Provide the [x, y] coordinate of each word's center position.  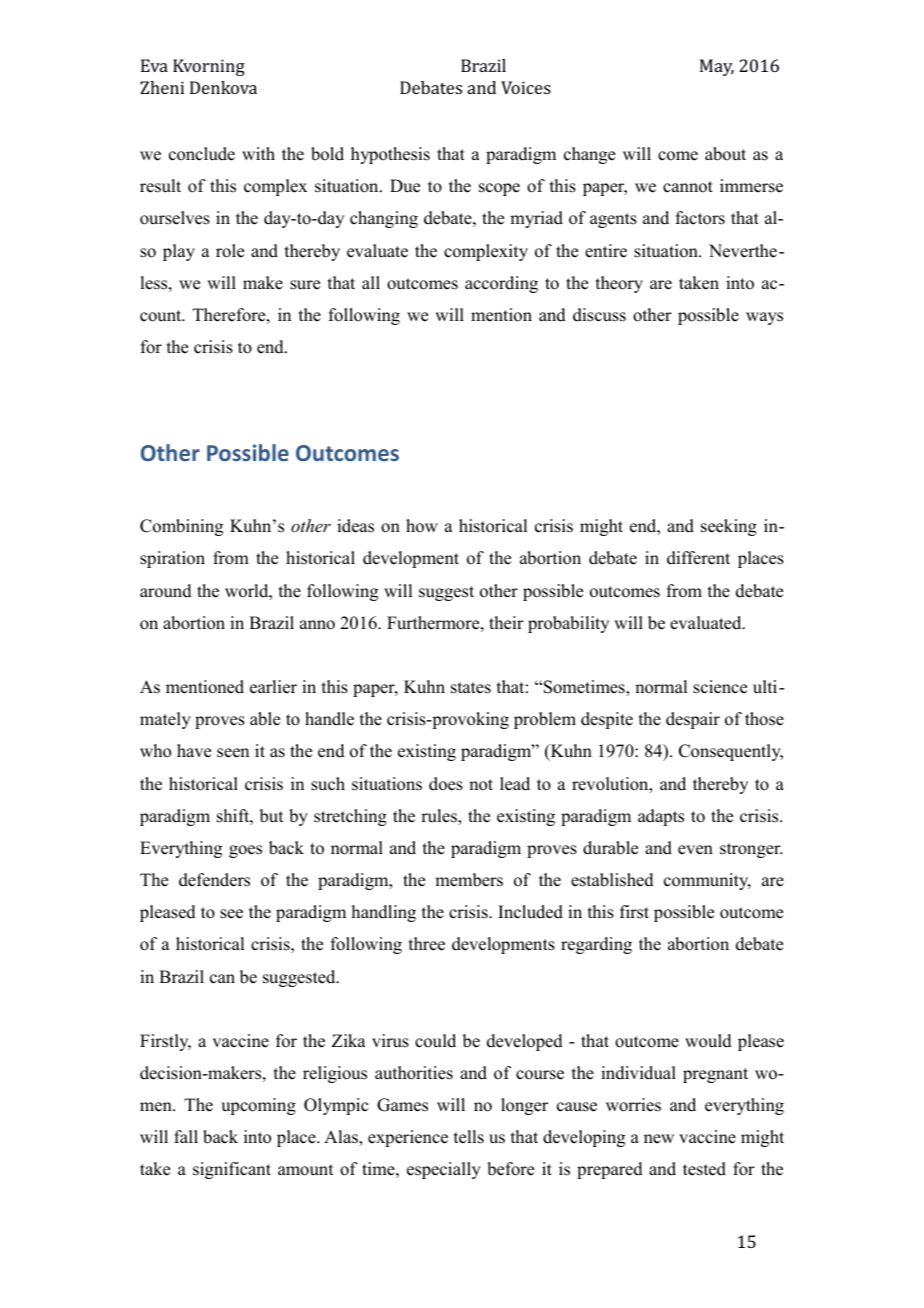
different [698, 558]
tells [469, 1137]
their [506, 623]
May [717, 67]
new [659, 1139]
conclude [202, 154]
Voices [526, 87]
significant [232, 1170]
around [166, 591]
